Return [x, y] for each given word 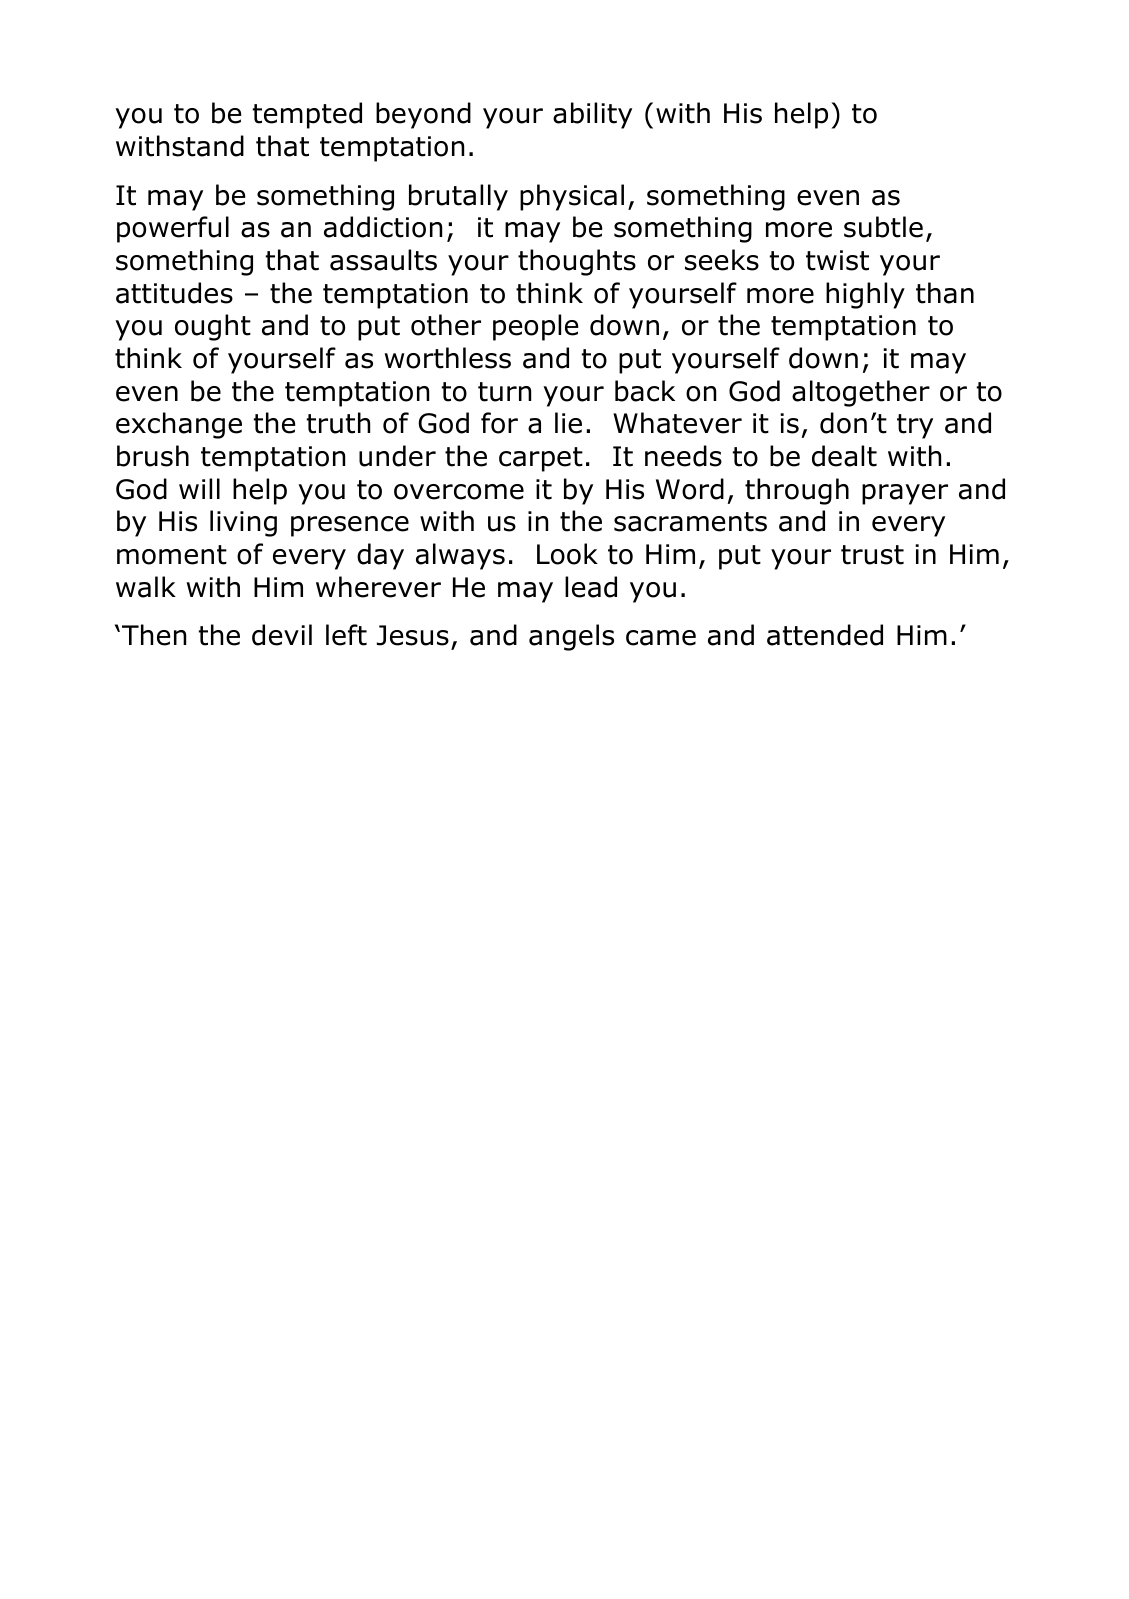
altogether [861, 393]
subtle [883, 227]
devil [282, 635]
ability [592, 115]
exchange [179, 425]
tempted [307, 115]
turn [504, 392]
